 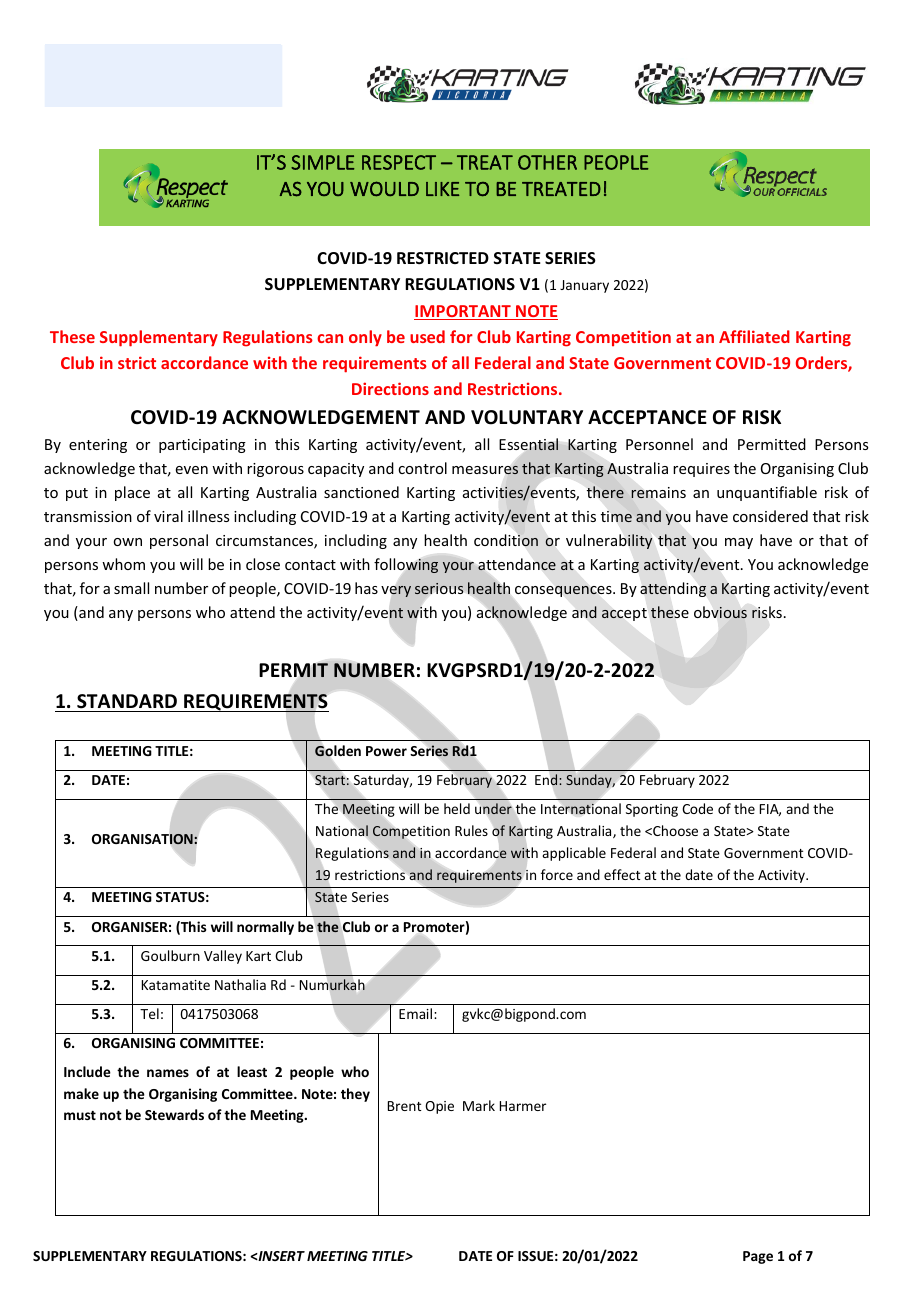 I want to click on Email, so click(x=417, y=1013).
